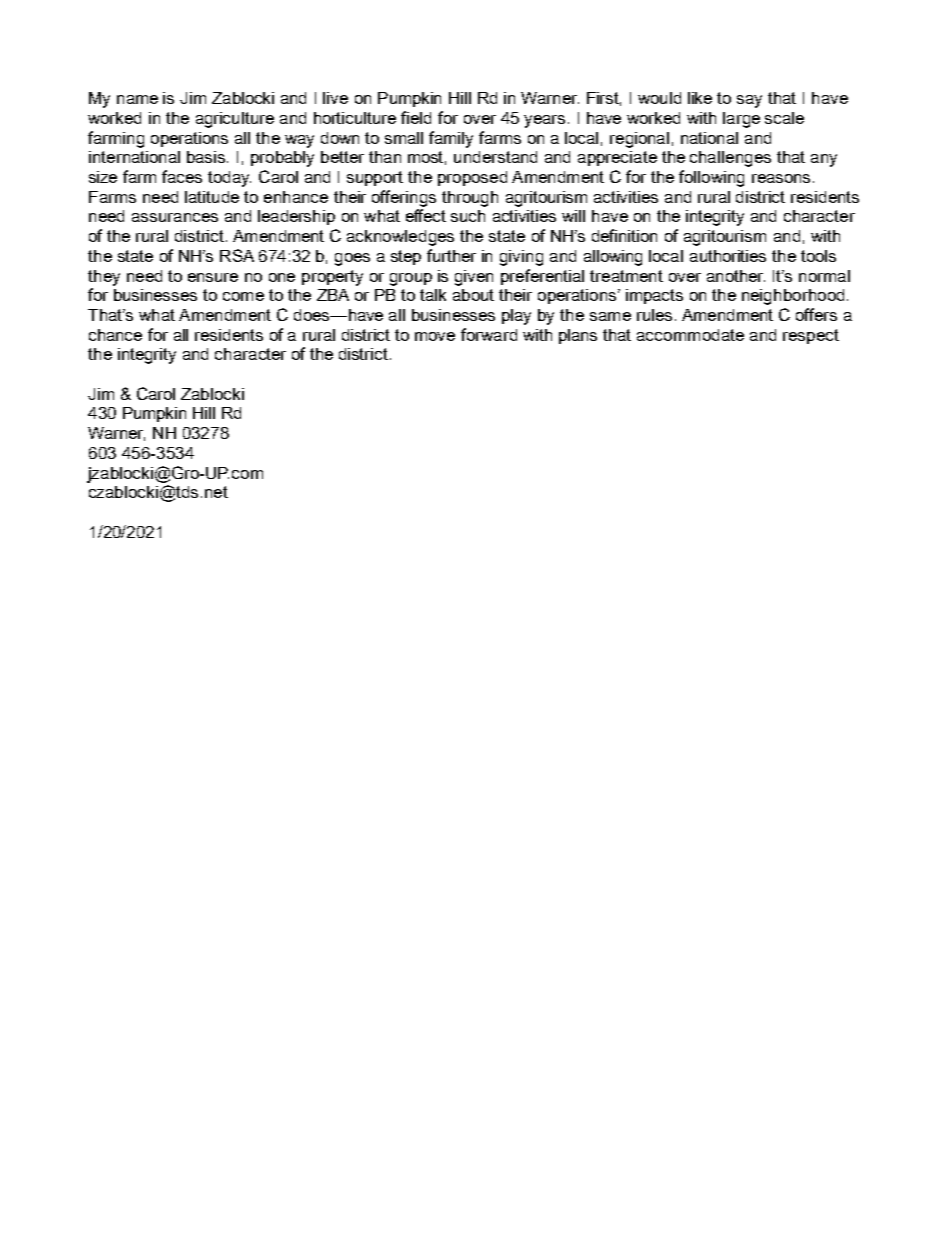 The image size is (952, 1233). What do you see at coordinates (137, 99) in the document?
I see `name` at bounding box center [137, 99].
